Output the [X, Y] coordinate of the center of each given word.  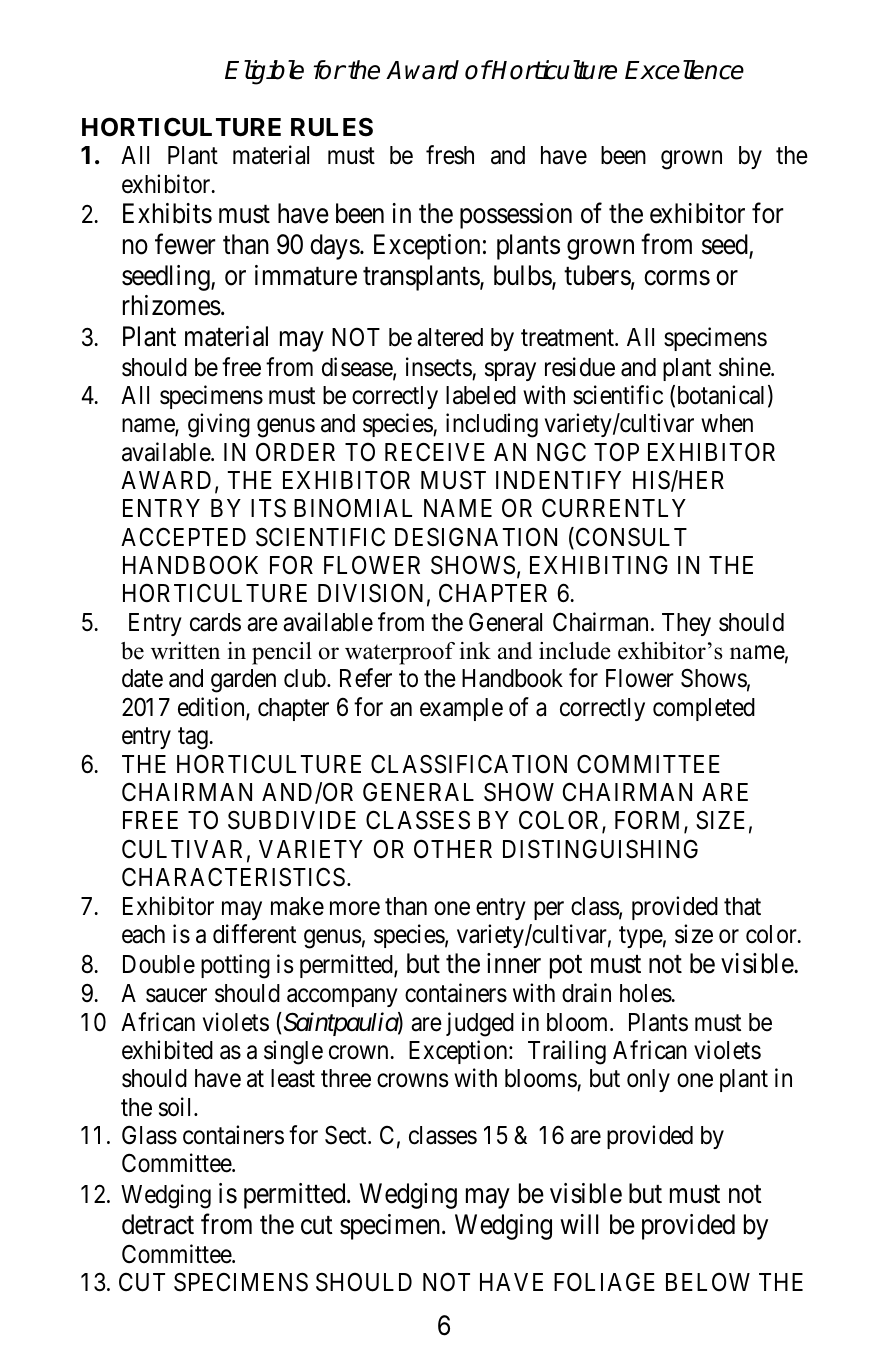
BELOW [708, 1282]
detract [158, 1224]
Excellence [684, 70]
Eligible [264, 72]
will [579, 1224]
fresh [450, 155]
